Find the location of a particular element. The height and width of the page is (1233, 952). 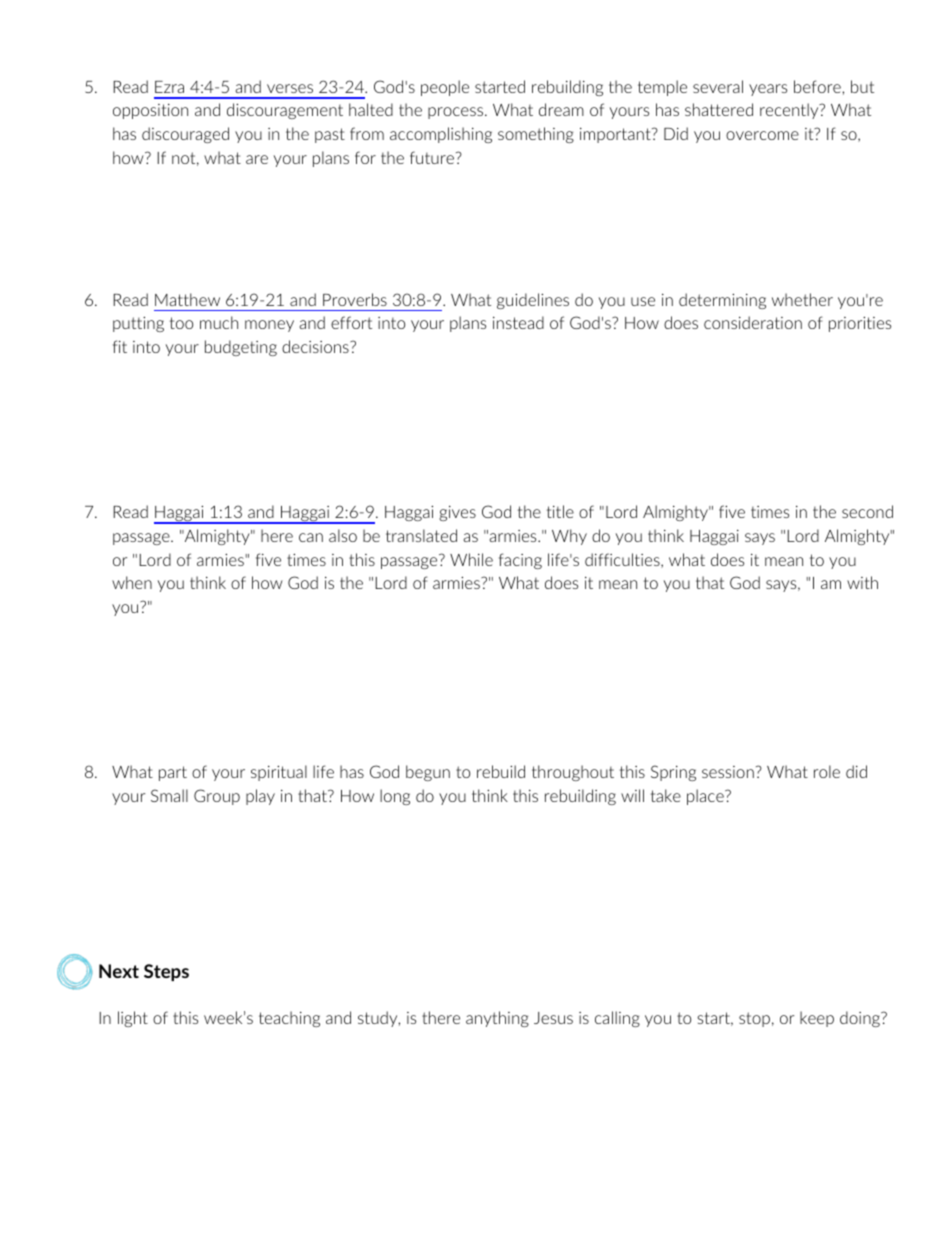

anything is located at coordinates (497, 1019).
